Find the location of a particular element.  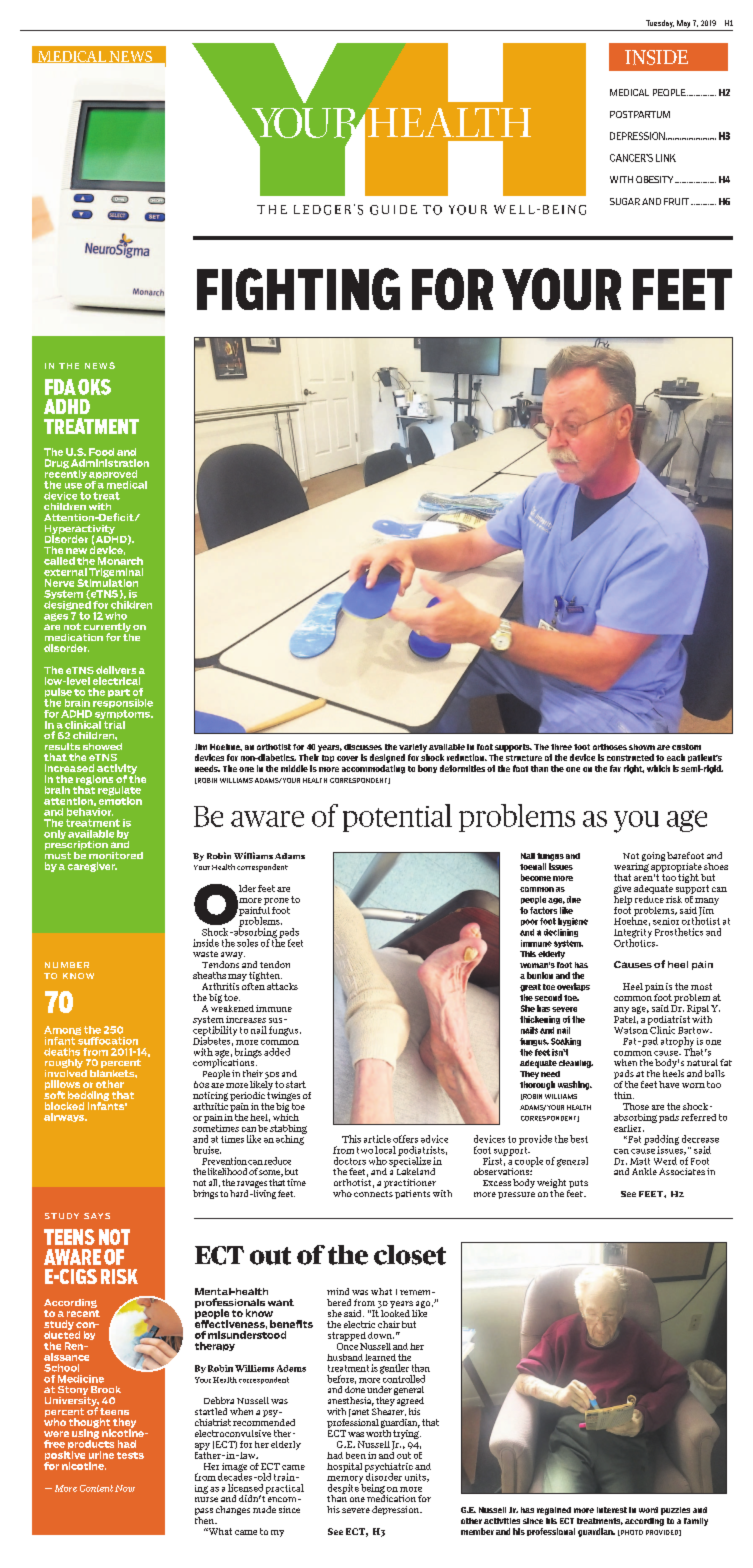

shown is located at coordinates (642, 747).
